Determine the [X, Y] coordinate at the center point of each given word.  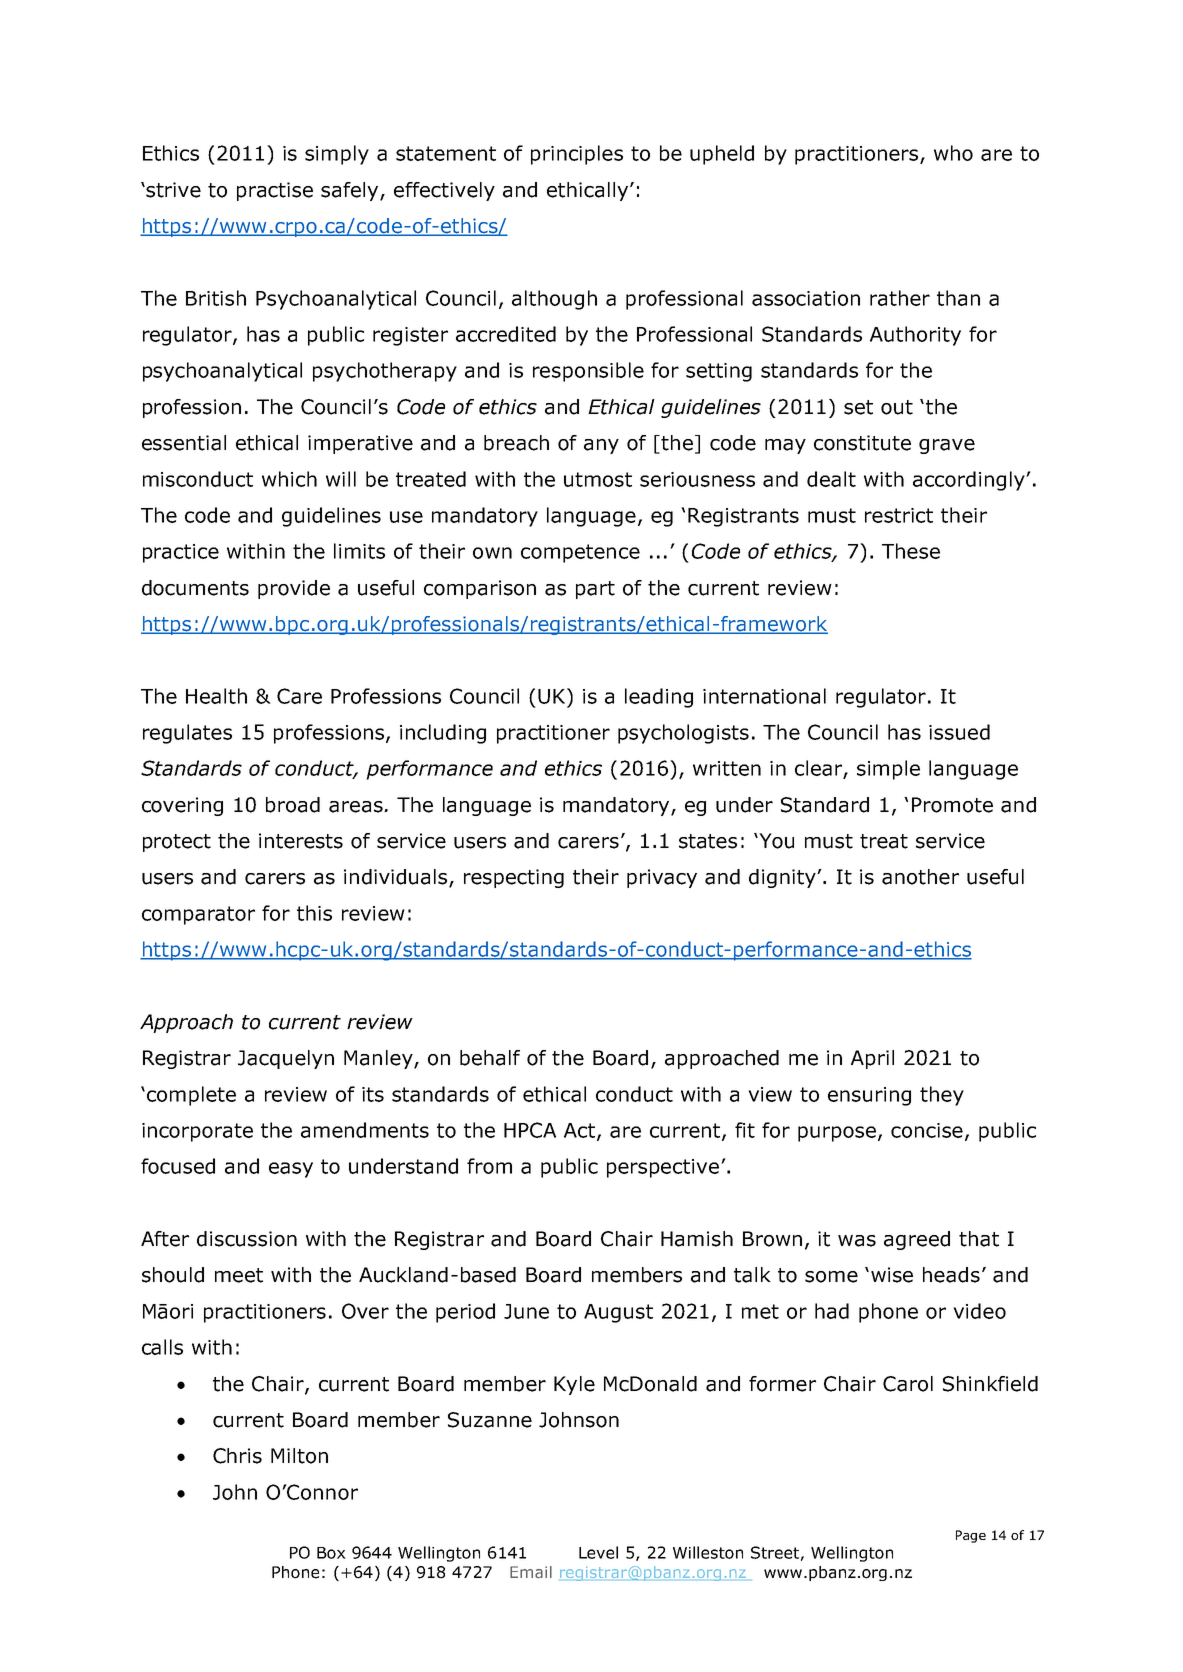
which [289, 479]
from [489, 1166]
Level [598, 1552]
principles [577, 155]
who [953, 153]
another [920, 877]
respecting [514, 878]
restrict [899, 515]
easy [291, 1170]
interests [301, 841]
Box [331, 1553]
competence [580, 553]
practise [275, 191]
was [857, 1241]
